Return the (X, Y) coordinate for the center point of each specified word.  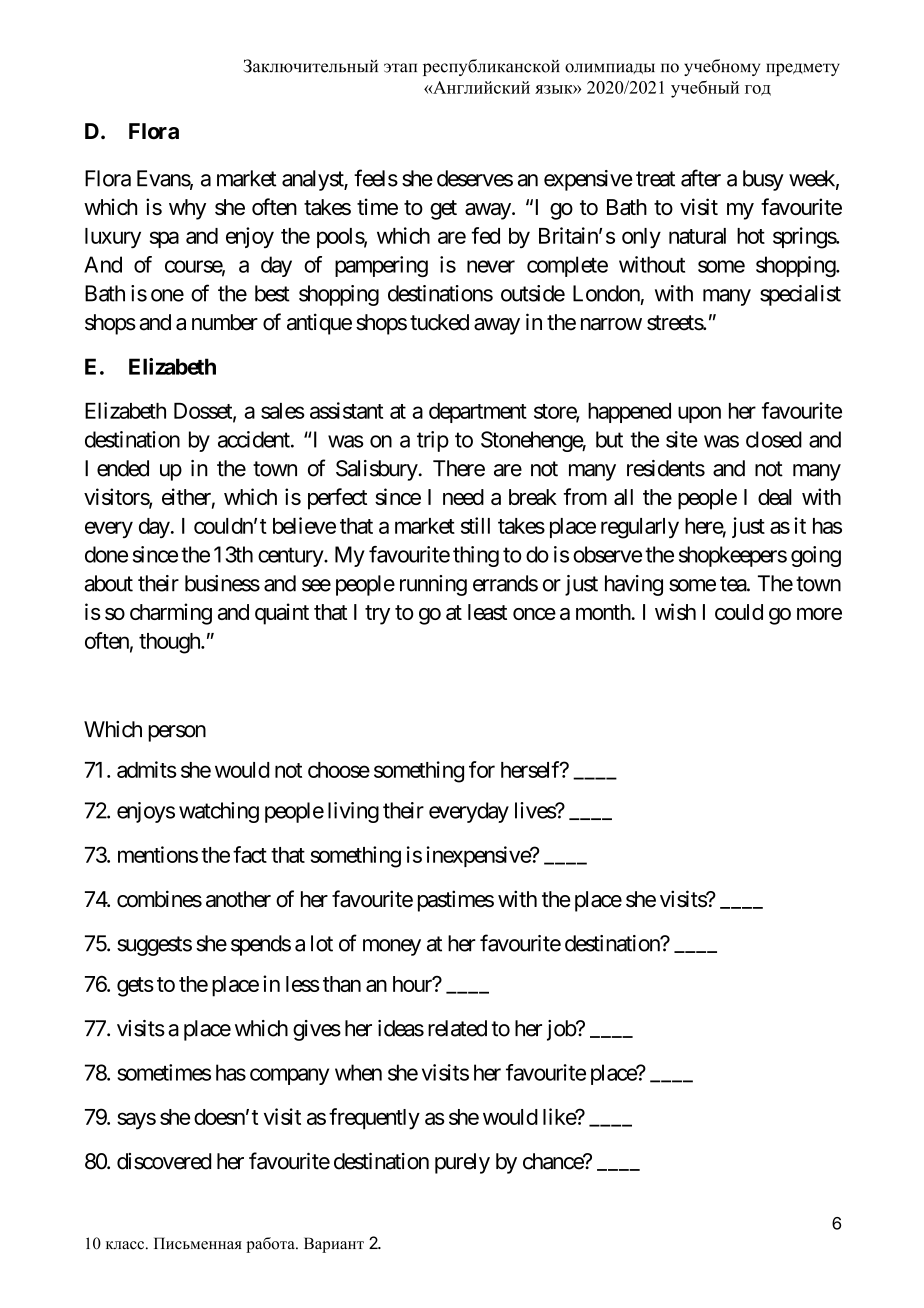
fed (485, 235)
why (187, 209)
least (487, 612)
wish (675, 611)
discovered (164, 1161)
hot (751, 236)
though (170, 643)
